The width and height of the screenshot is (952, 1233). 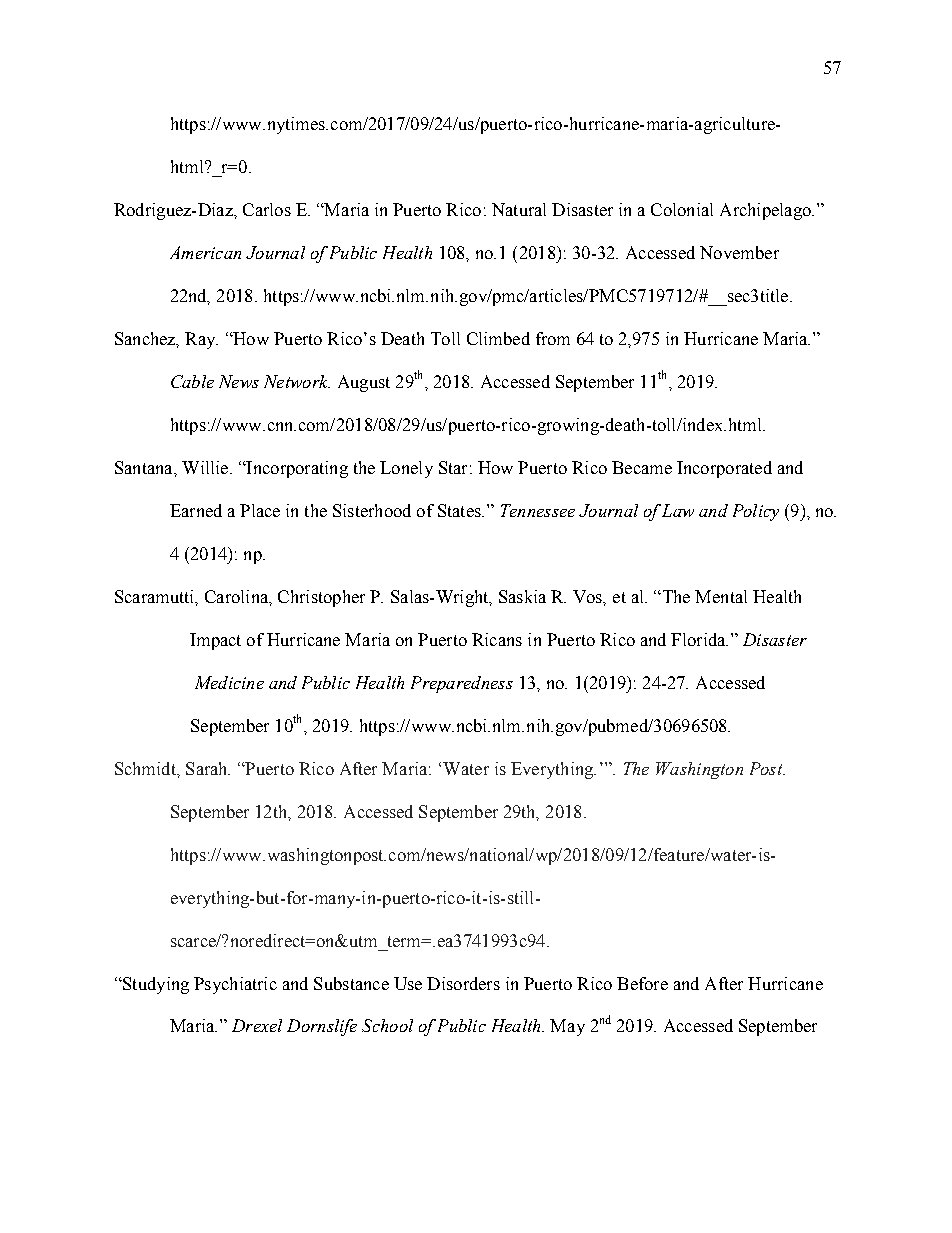 I want to click on Colonial, so click(x=682, y=209).
